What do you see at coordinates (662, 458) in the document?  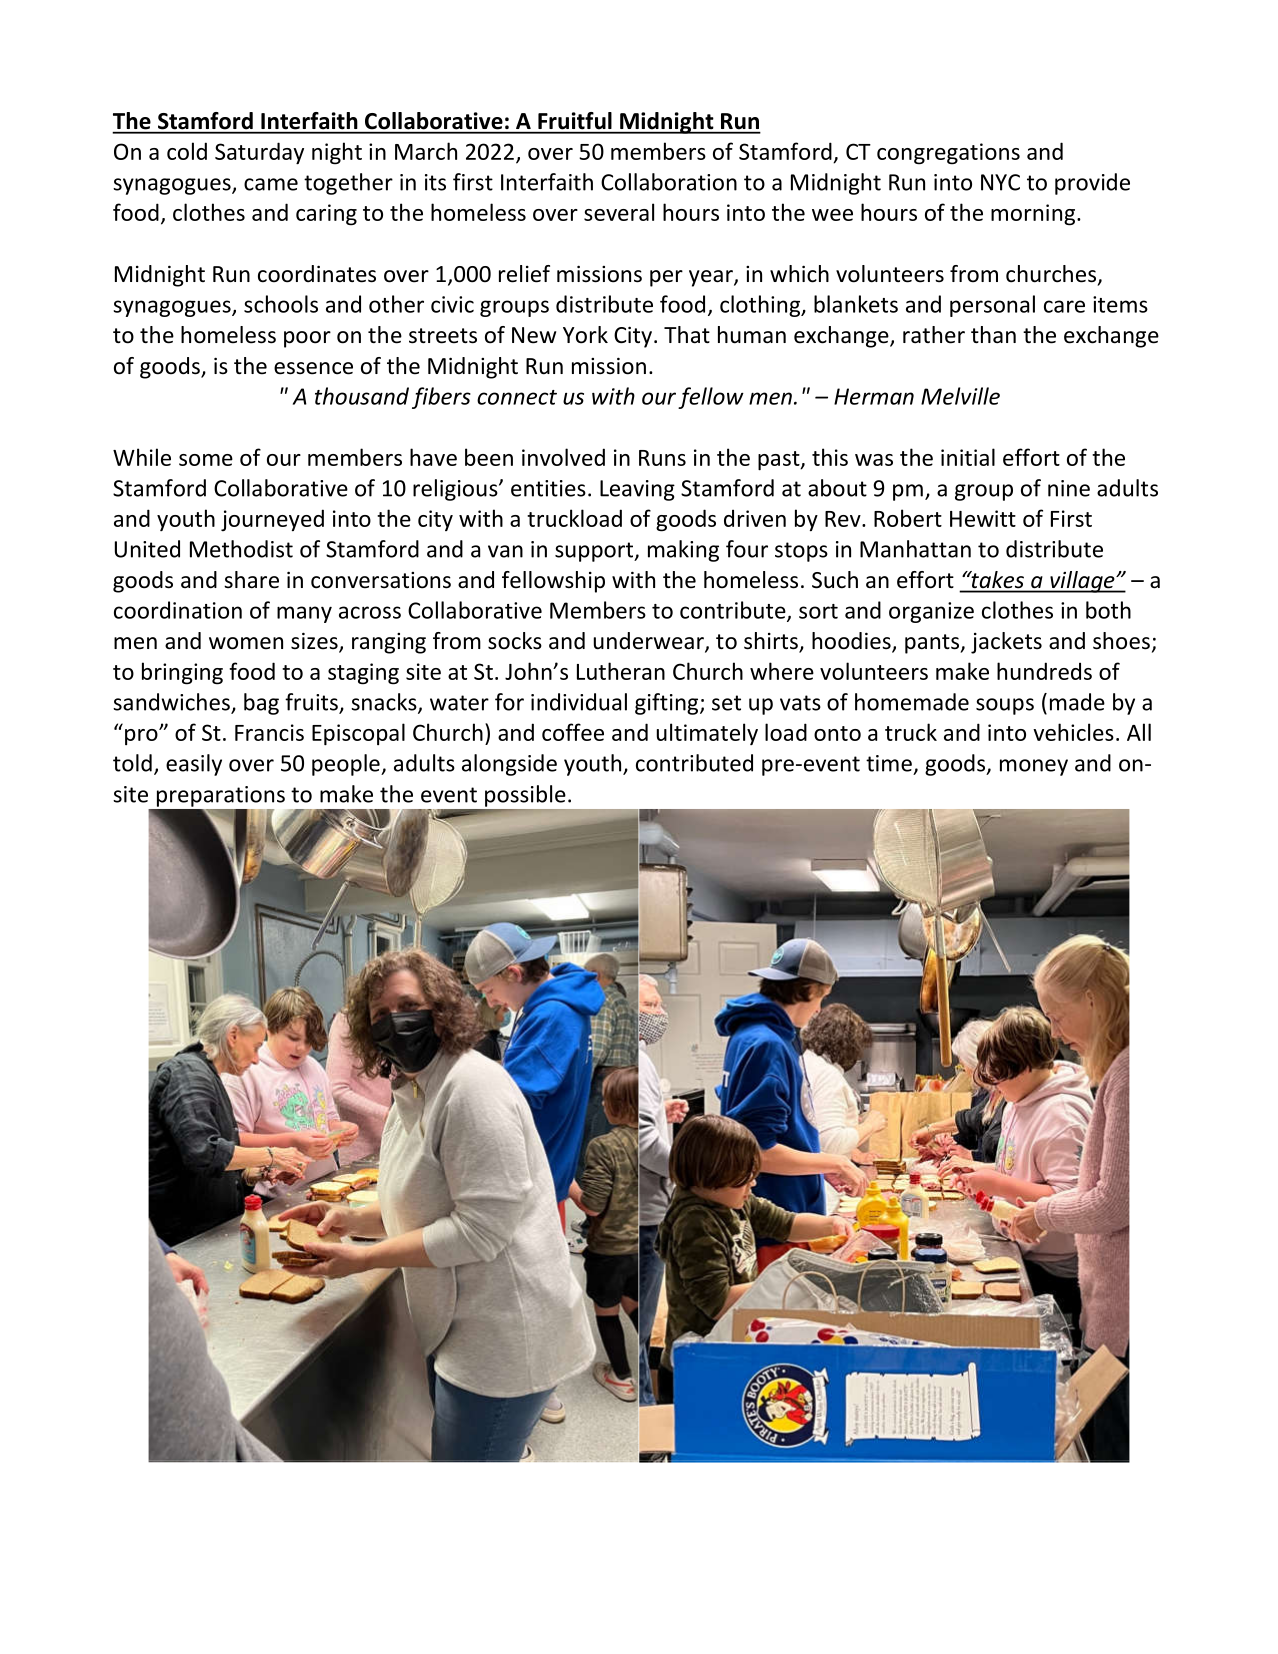 I see `Runs` at bounding box center [662, 458].
